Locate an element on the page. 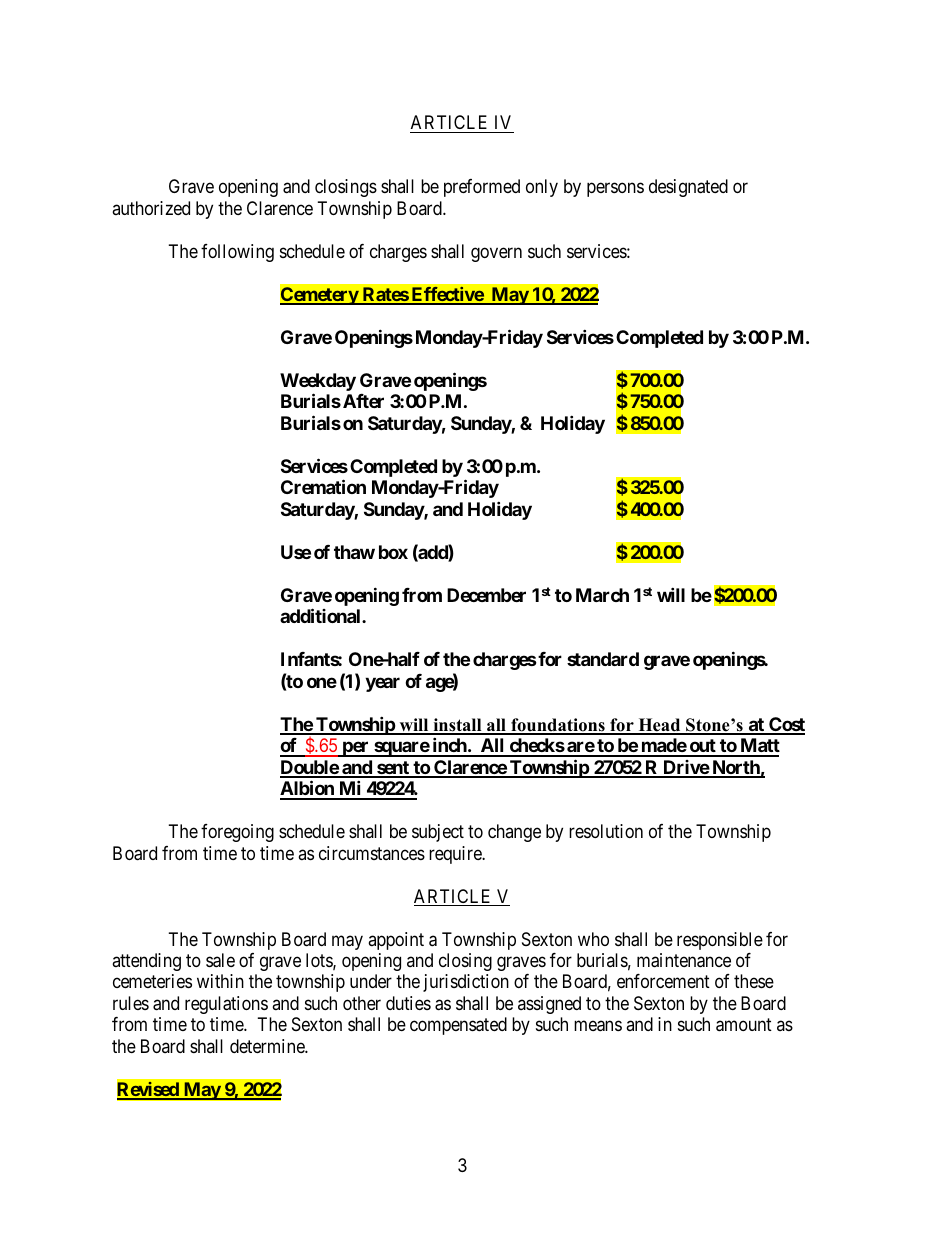  amount is located at coordinates (744, 1025).
